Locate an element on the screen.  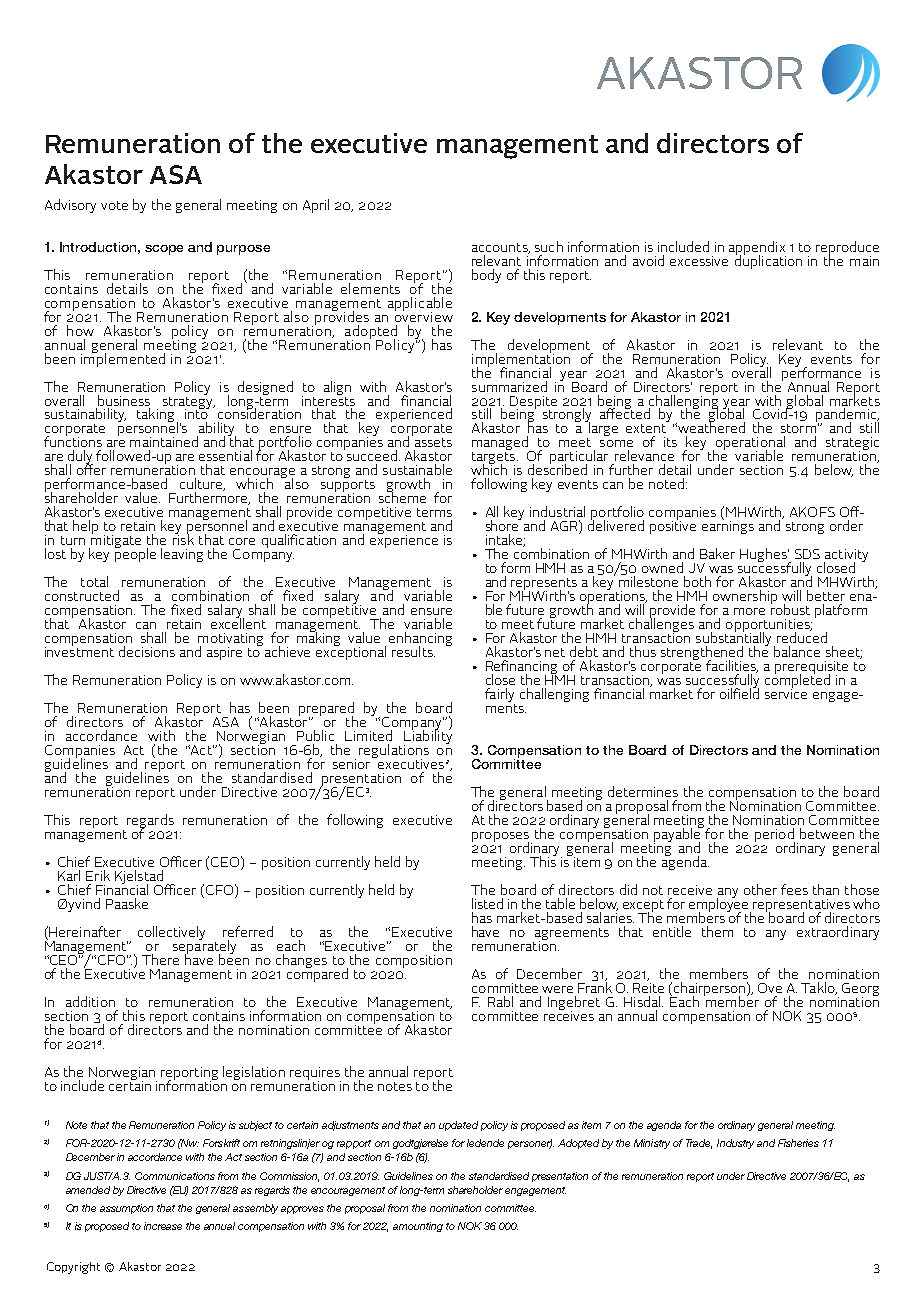
appendix is located at coordinates (757, 249).
